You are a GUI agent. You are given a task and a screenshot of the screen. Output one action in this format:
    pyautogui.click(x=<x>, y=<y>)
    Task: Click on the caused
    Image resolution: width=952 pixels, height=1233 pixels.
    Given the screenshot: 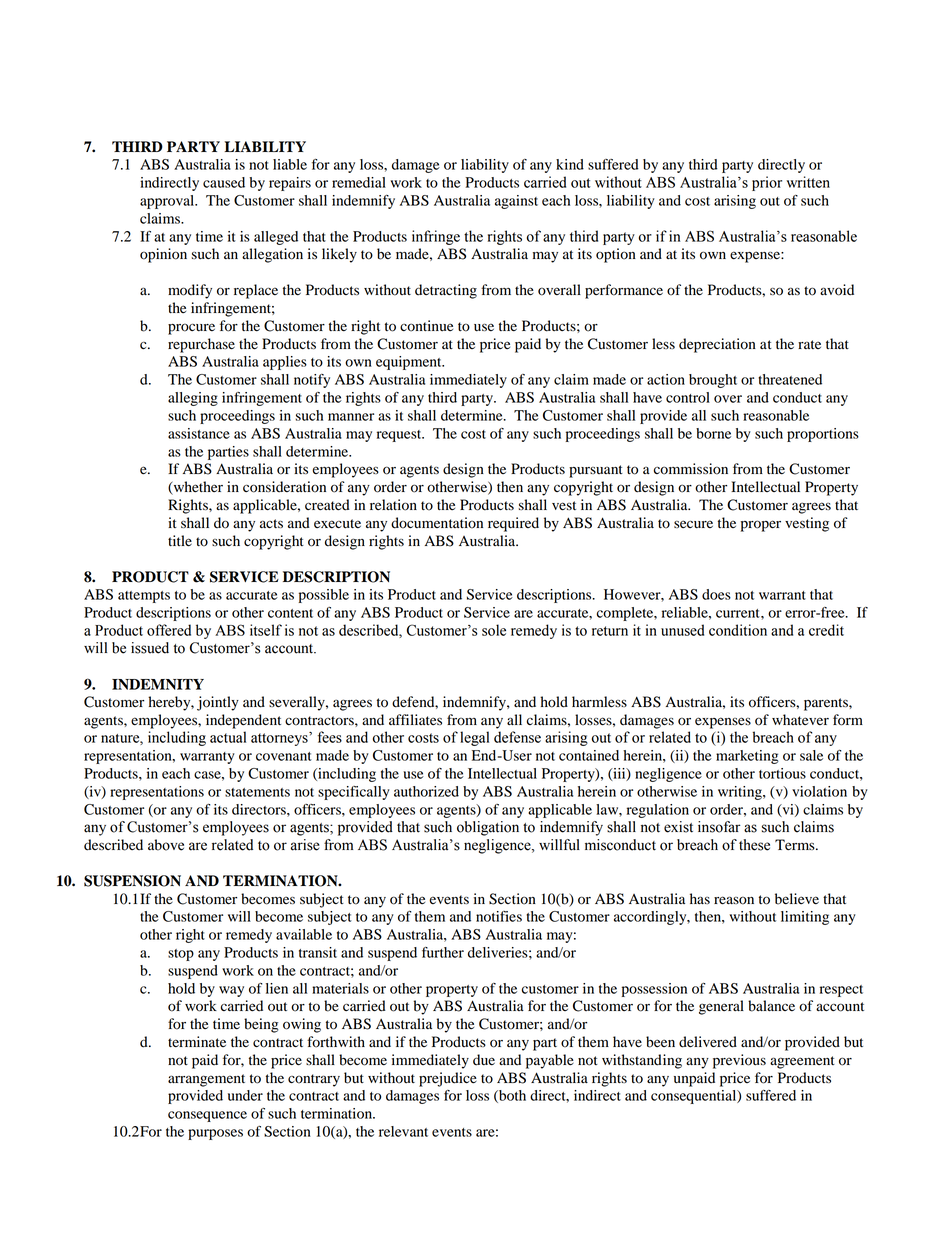 What is the action you would take?
    pyautogui.click(x=224, y=182)
